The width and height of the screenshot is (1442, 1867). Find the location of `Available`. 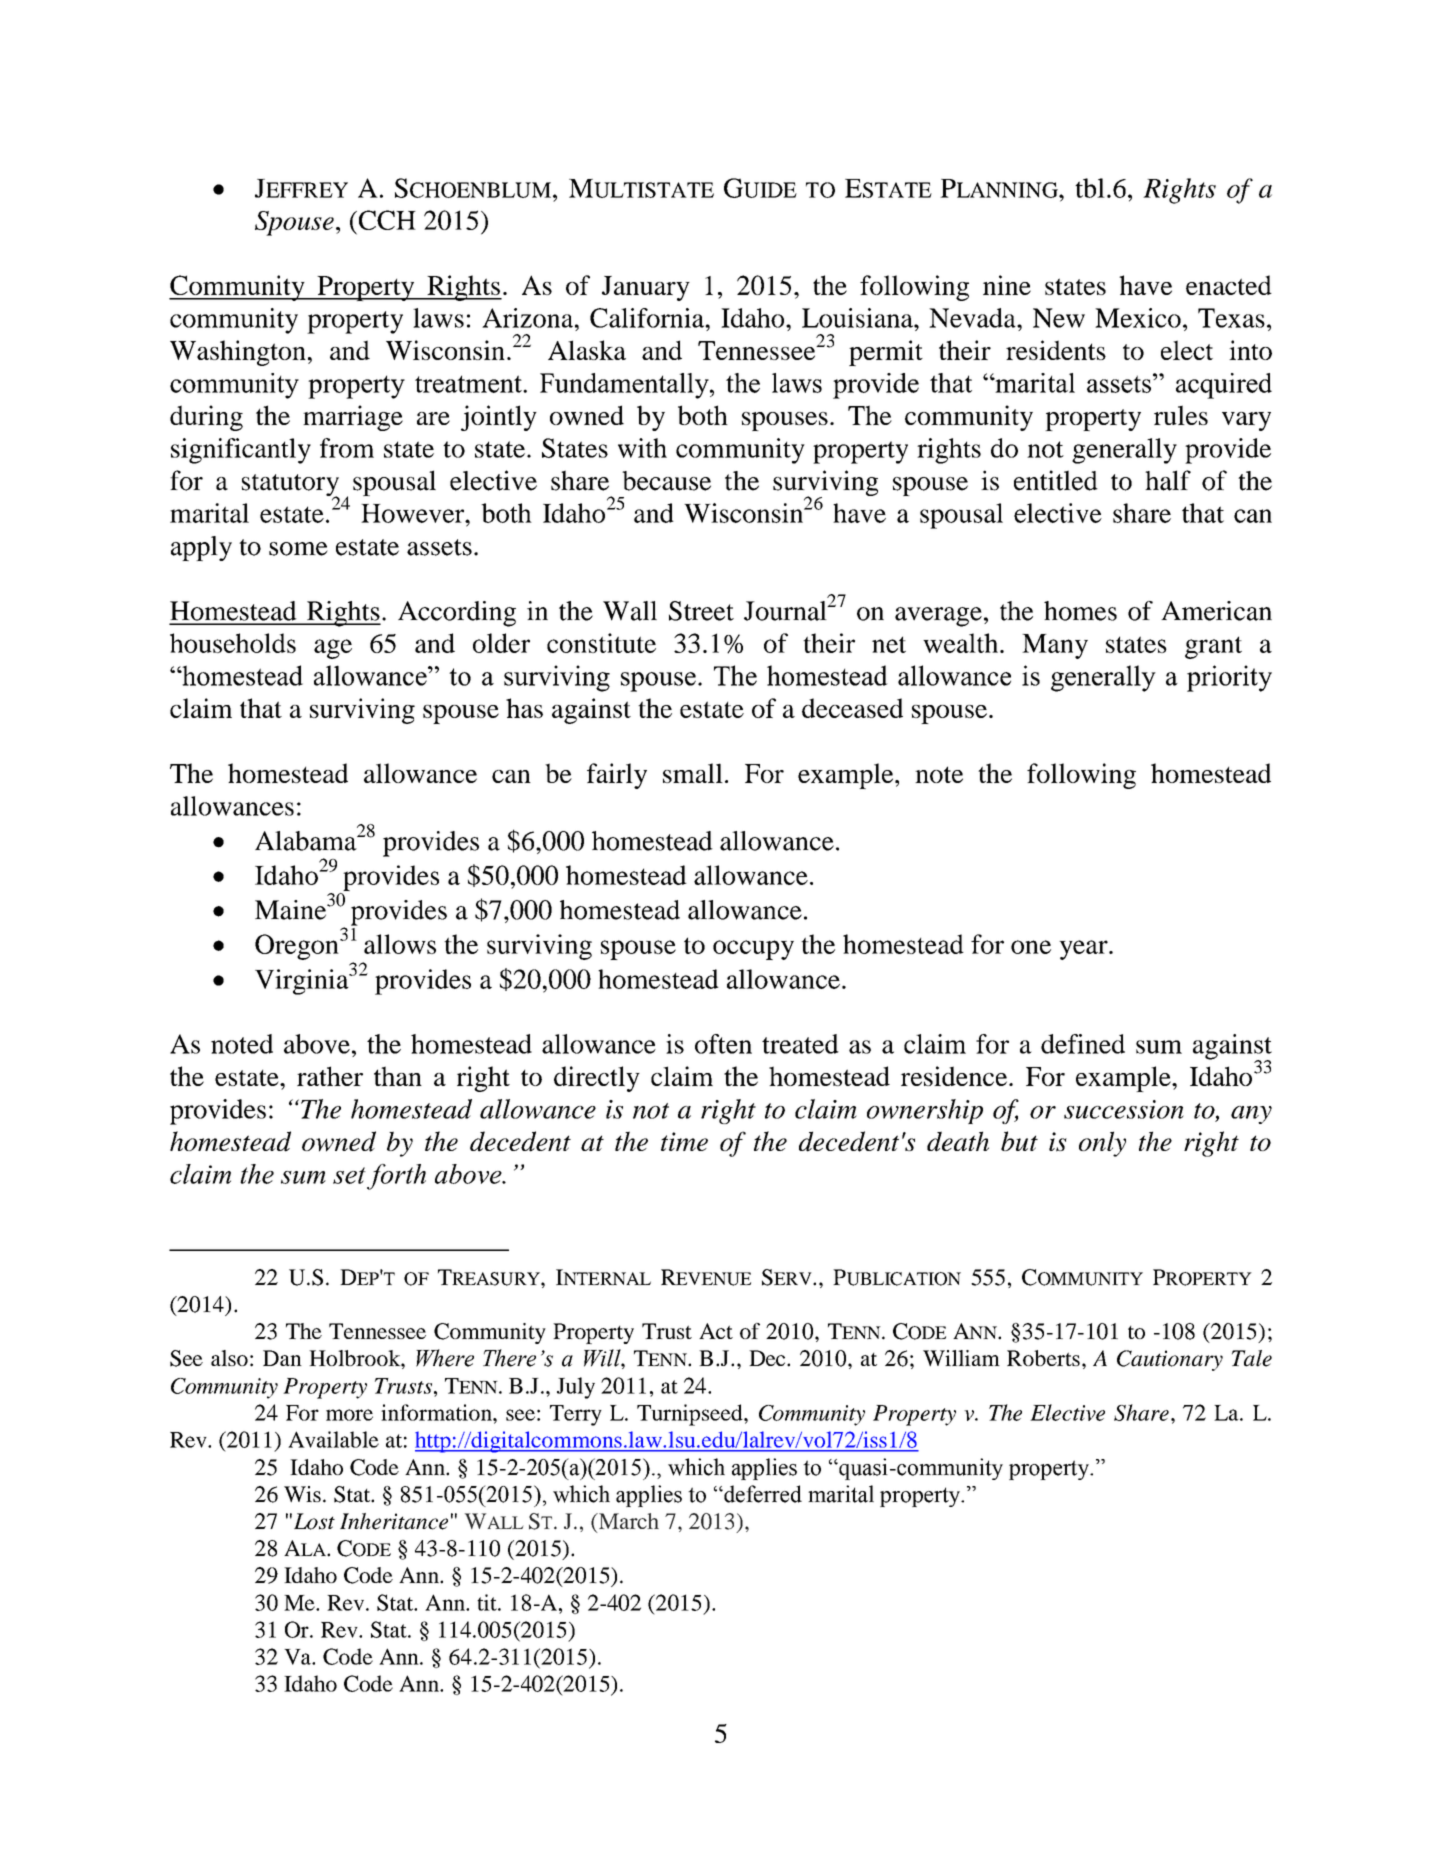

Available is located at coordinates (333, 1439).
